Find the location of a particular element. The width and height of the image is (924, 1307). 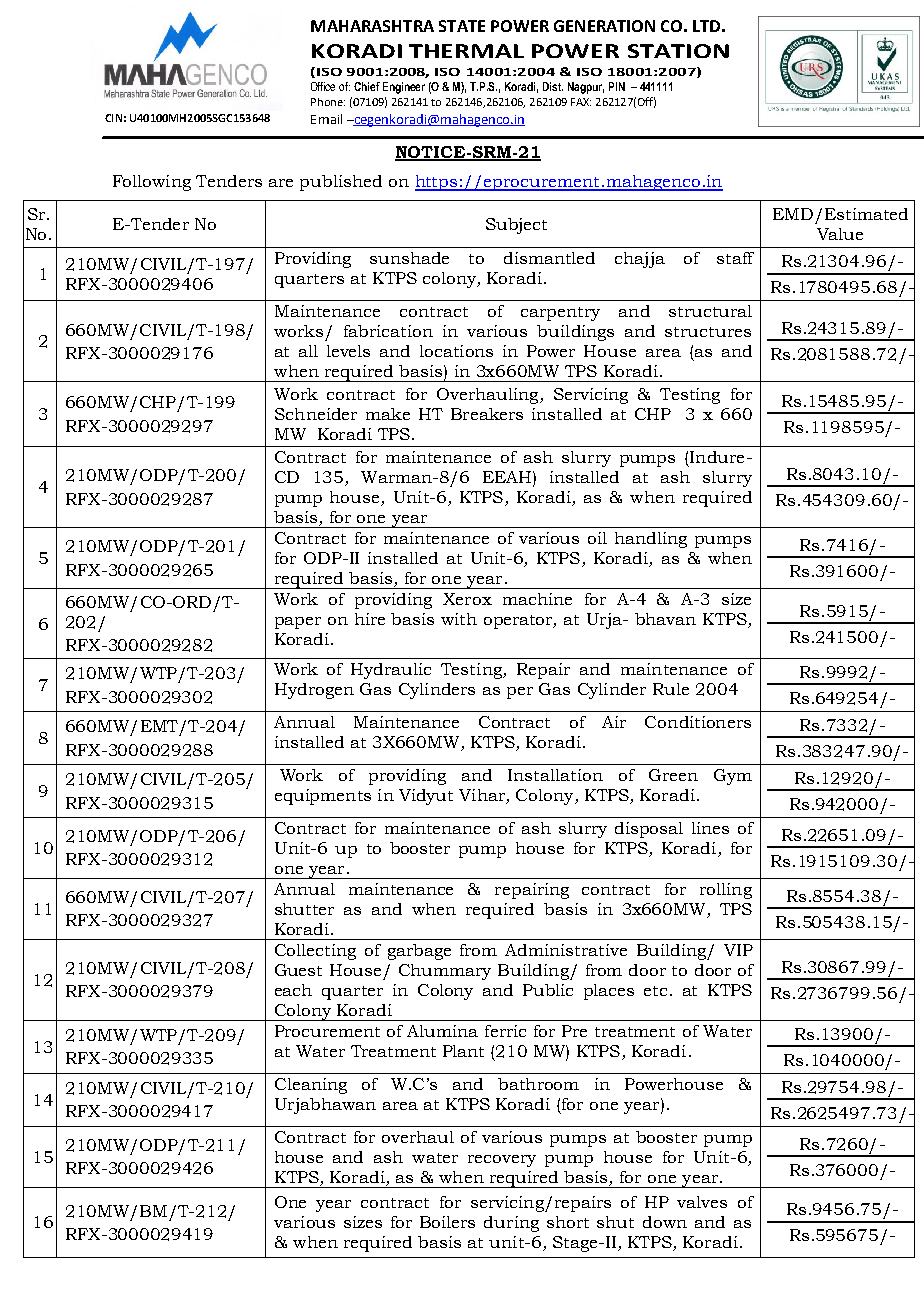

Office is located at coordinates (323, 86).
